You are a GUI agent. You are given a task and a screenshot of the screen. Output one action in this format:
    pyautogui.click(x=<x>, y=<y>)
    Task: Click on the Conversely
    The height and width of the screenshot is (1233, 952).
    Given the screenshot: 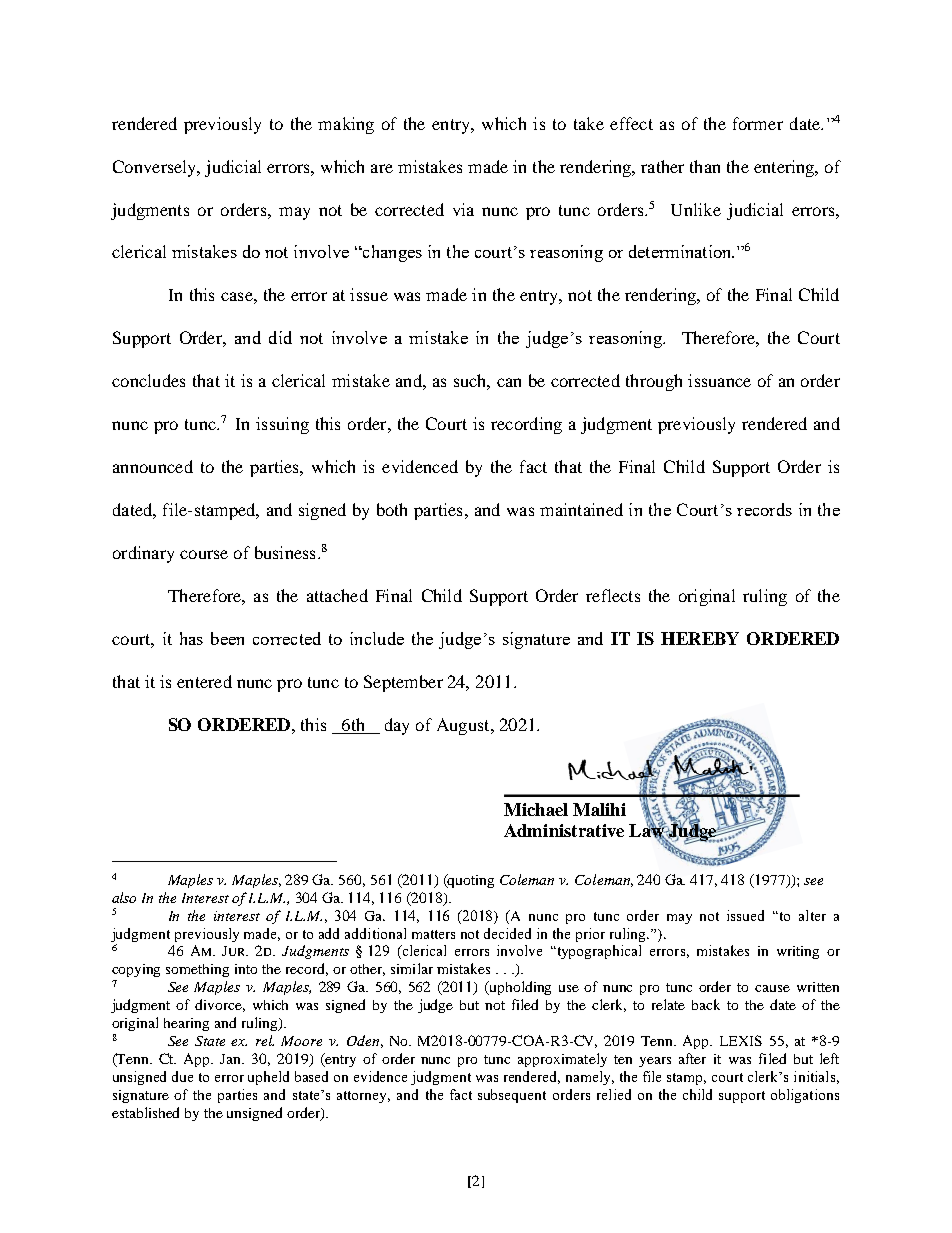 What is the action you would take?
    pyautogui.click(x=156, y=168)
